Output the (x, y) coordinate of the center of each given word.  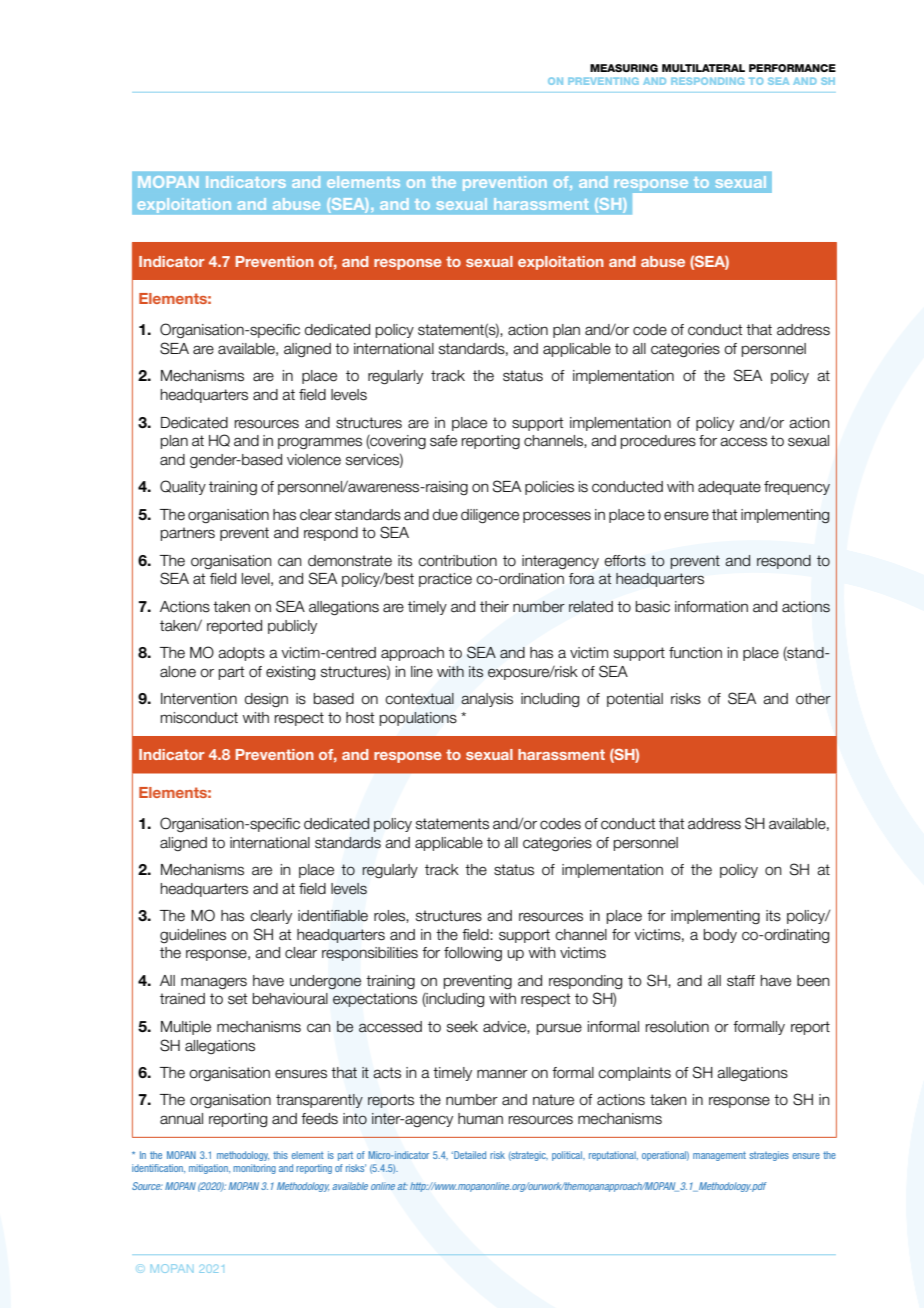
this (280, 1155)
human (480, 1119)
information (711, 607)
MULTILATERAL (703, 68)
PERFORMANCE (792, 68)
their (494, 607)
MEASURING (624, 68)
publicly (292, 627)
